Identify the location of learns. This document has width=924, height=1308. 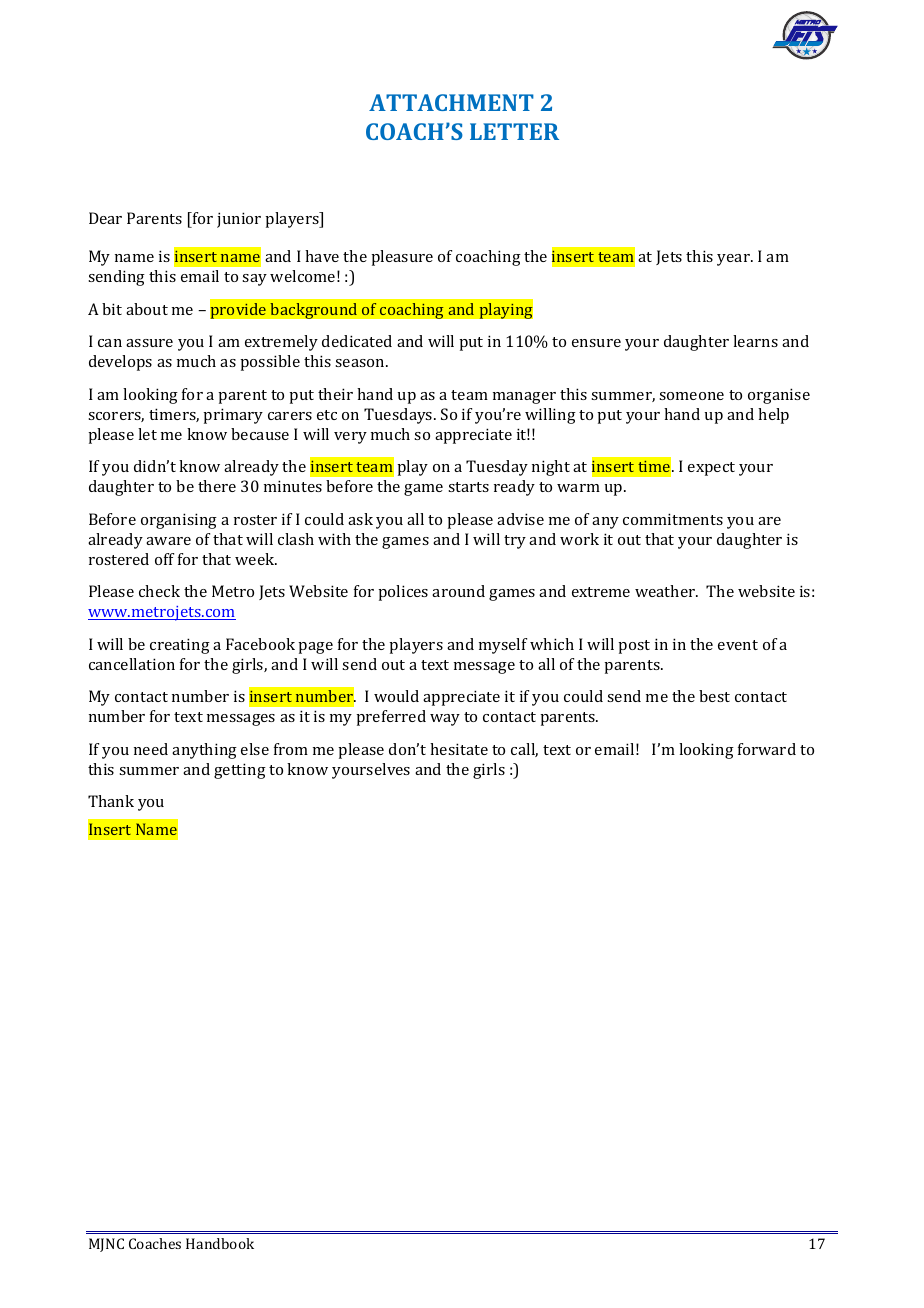
(755, 341).
